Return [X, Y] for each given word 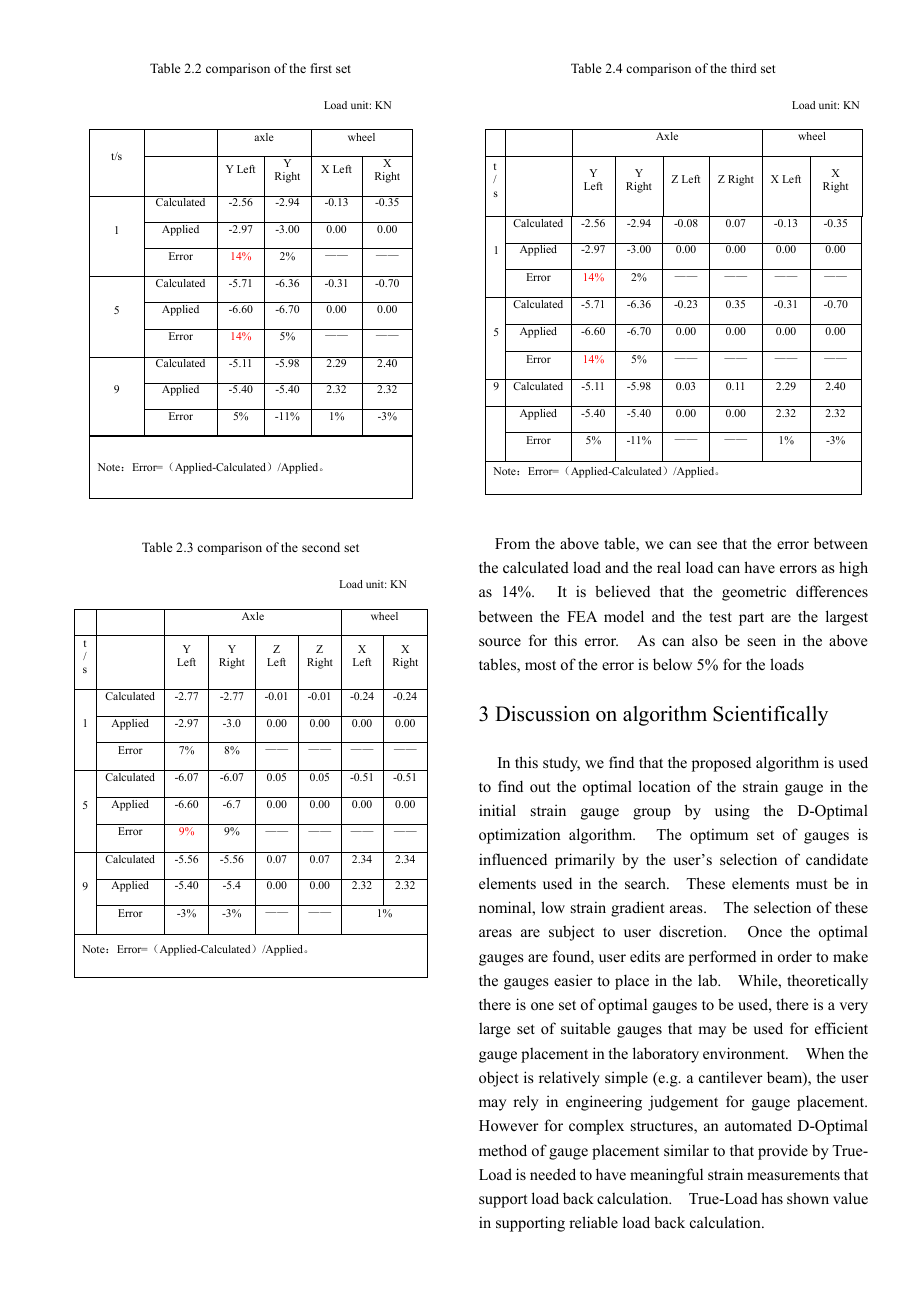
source [500, 642]
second [321, 547]
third [744, 68]
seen [762, 642]
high [853, 569]
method [503, 1150]
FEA [582, 616]
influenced [513, 859]
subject [571, 933]
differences [832, 591]
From [512, 543]
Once [765, 932]
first [321, 68]
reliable [593, 1222]
